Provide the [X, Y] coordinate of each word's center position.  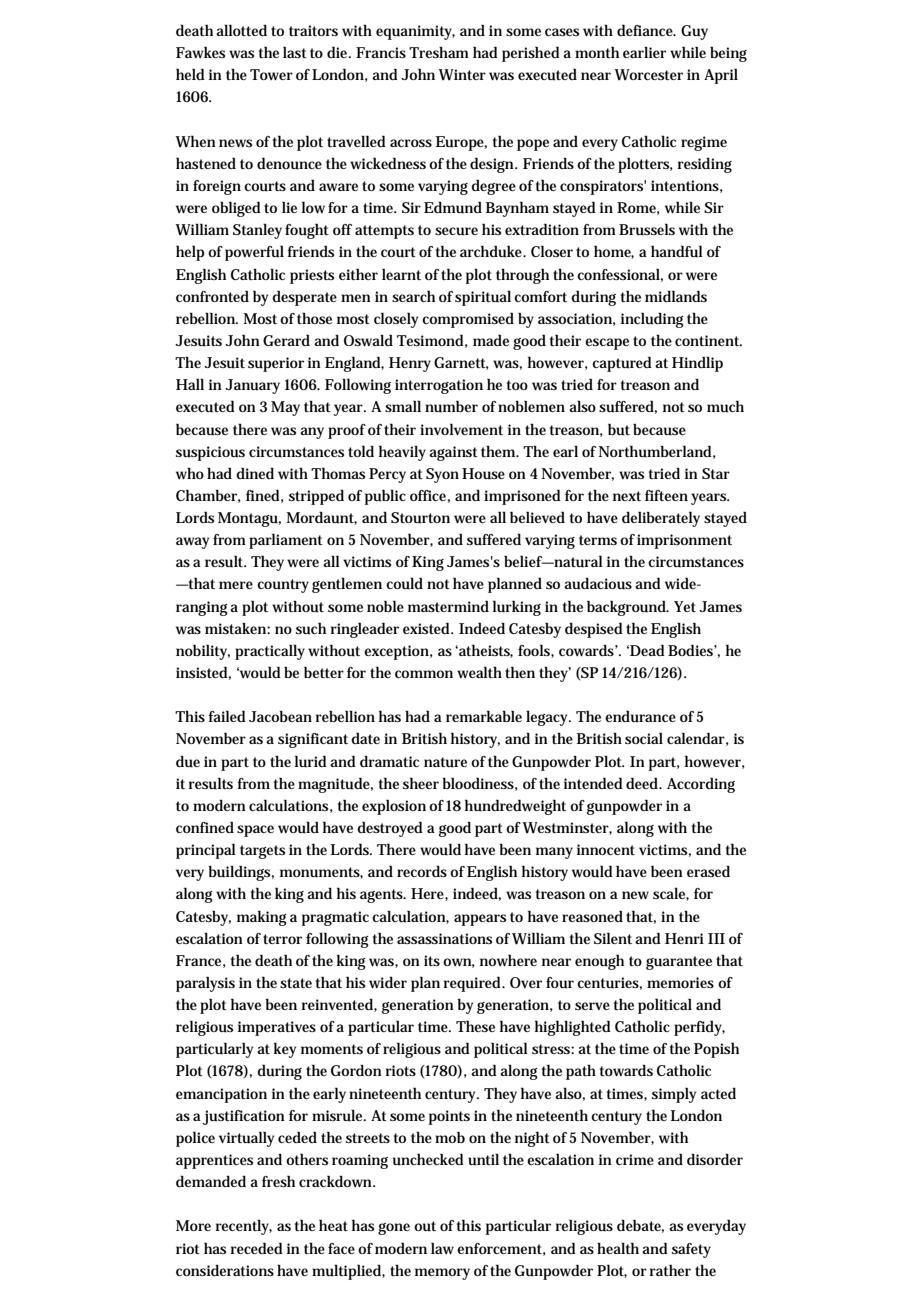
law [442, 1248]
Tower [271, 74]
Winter [462, 75]
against [453, 453]
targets [262, 852]
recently [243, 1227]
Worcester [649, 75]
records [422, 871]
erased [708, 871]
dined [255, 473]
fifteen [666, 495]
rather [670, 1270]
